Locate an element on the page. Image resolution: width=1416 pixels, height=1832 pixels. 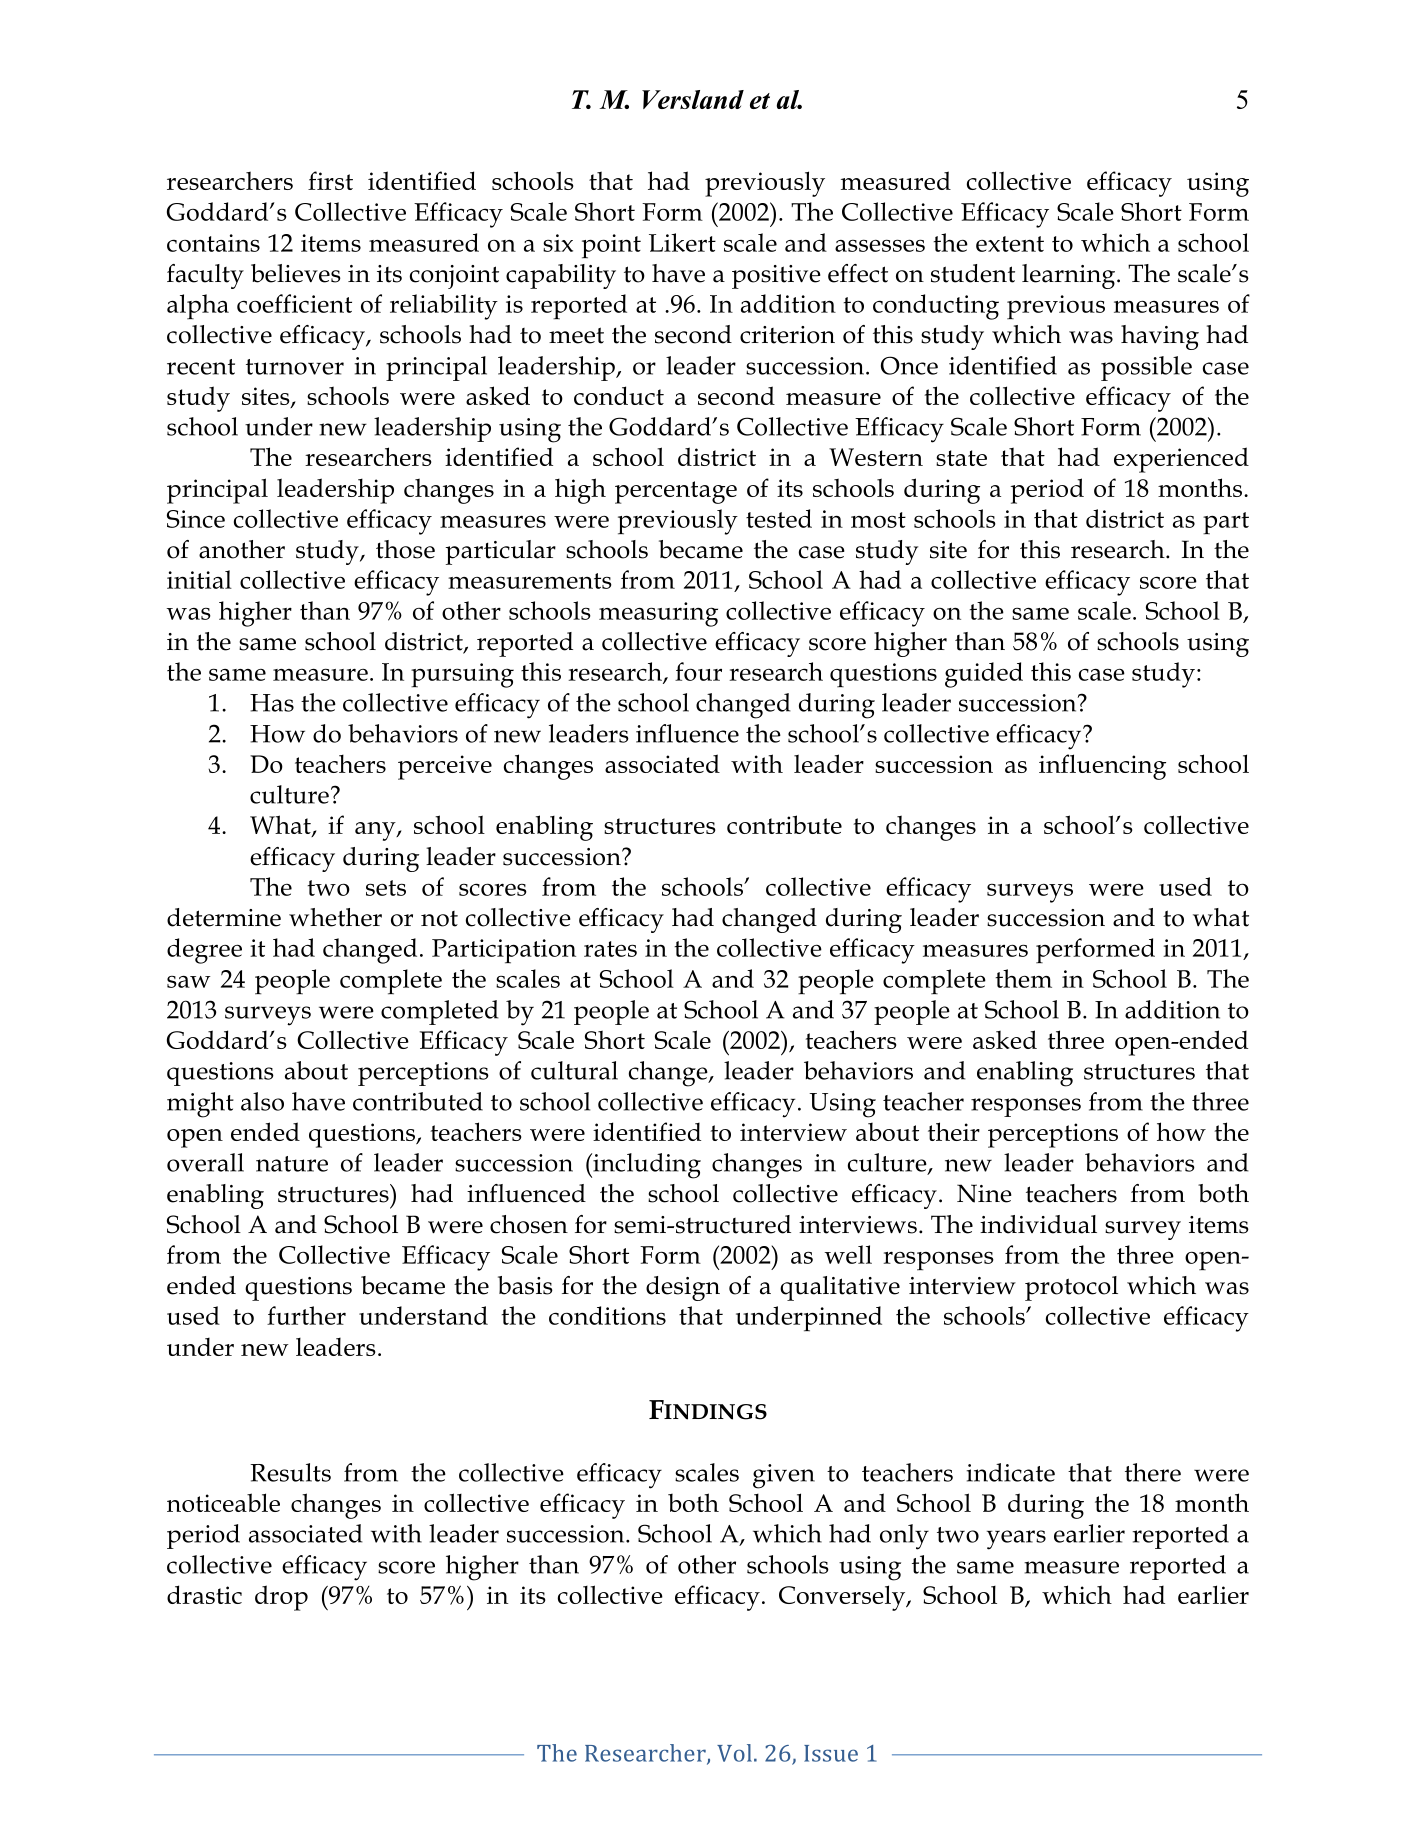
extent is located at coordinates (1010, 244).
